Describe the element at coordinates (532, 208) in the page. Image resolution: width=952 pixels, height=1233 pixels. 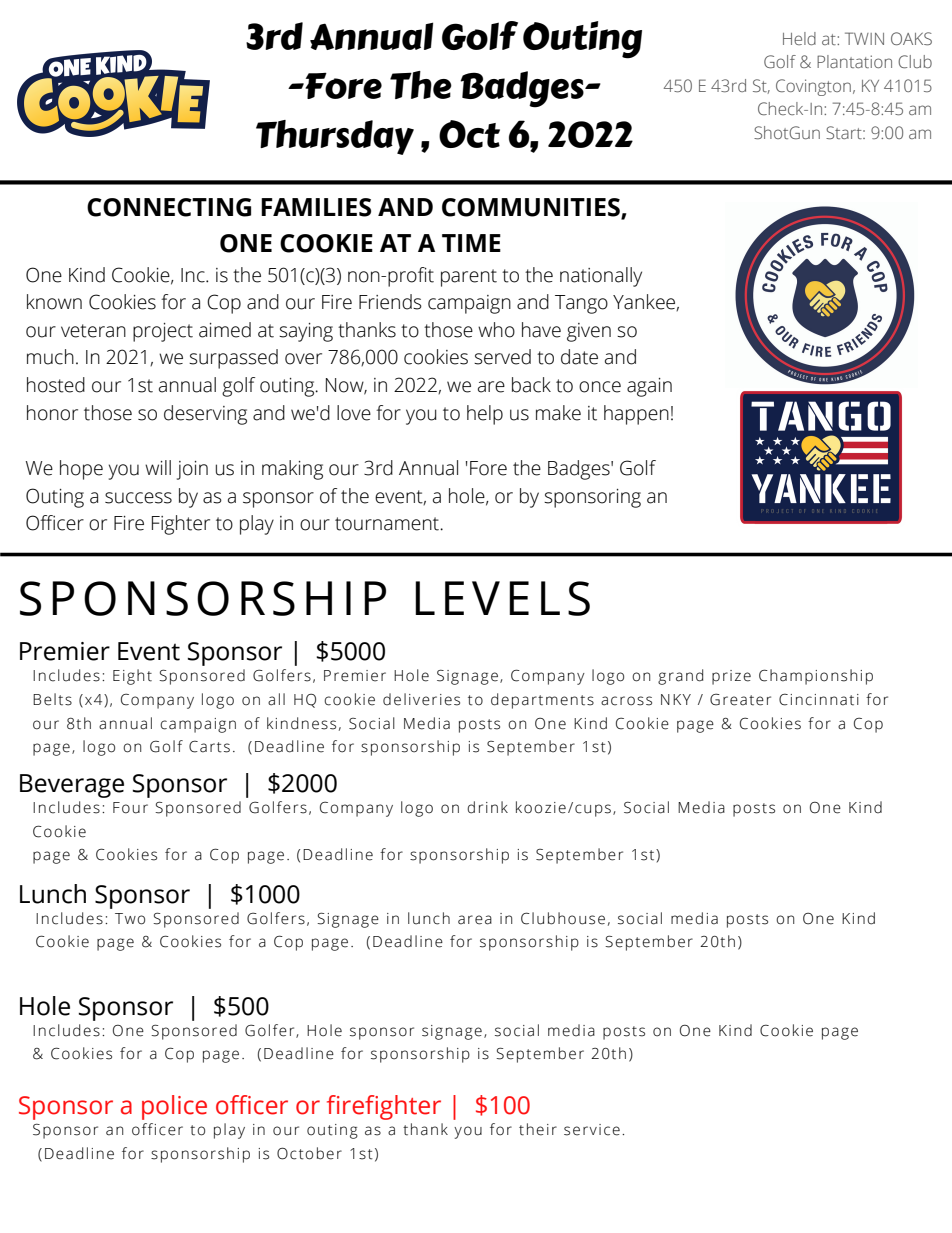
I see `COMMUNITIES` at that location.
